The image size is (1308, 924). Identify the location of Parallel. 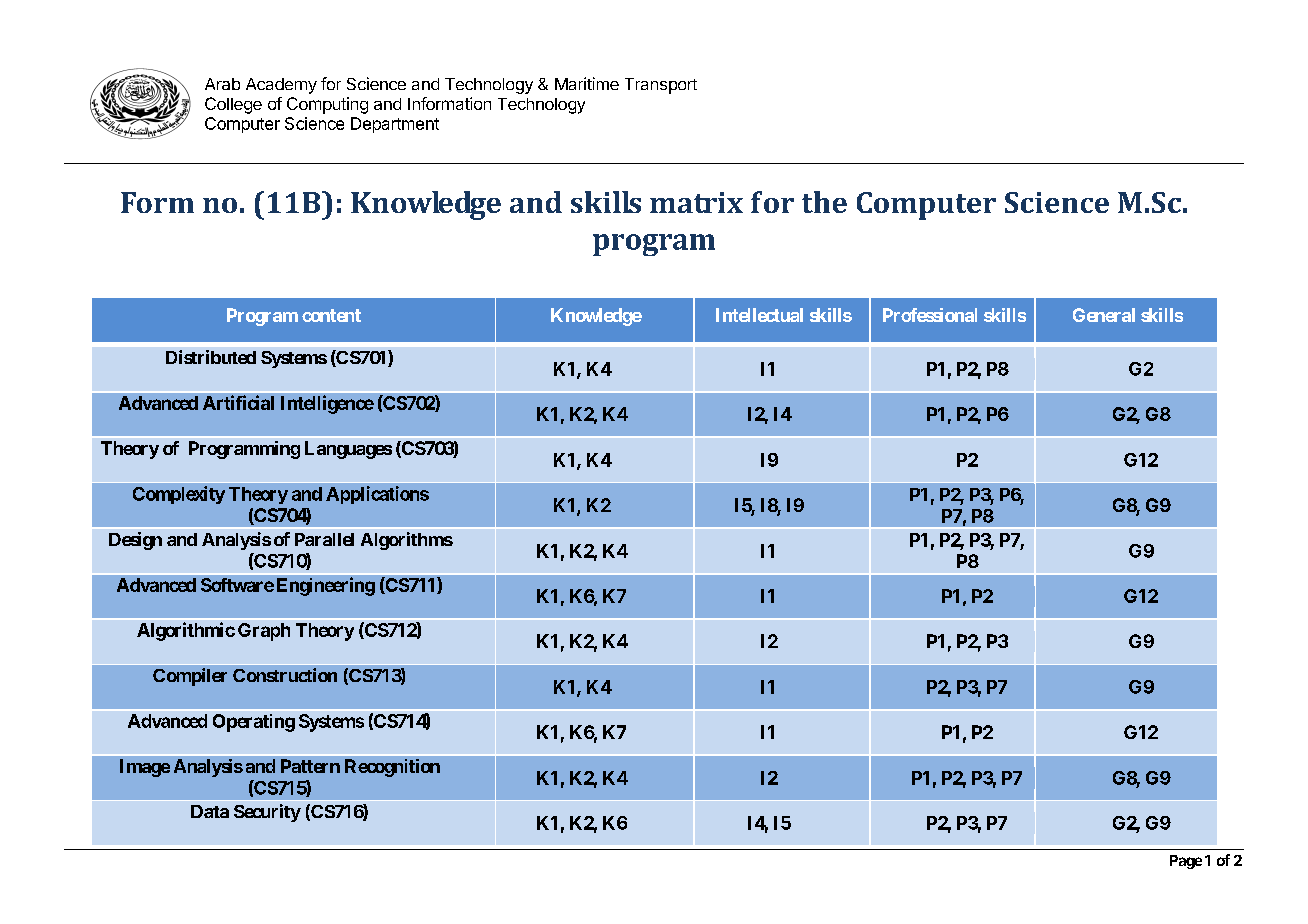
(324, 539).
